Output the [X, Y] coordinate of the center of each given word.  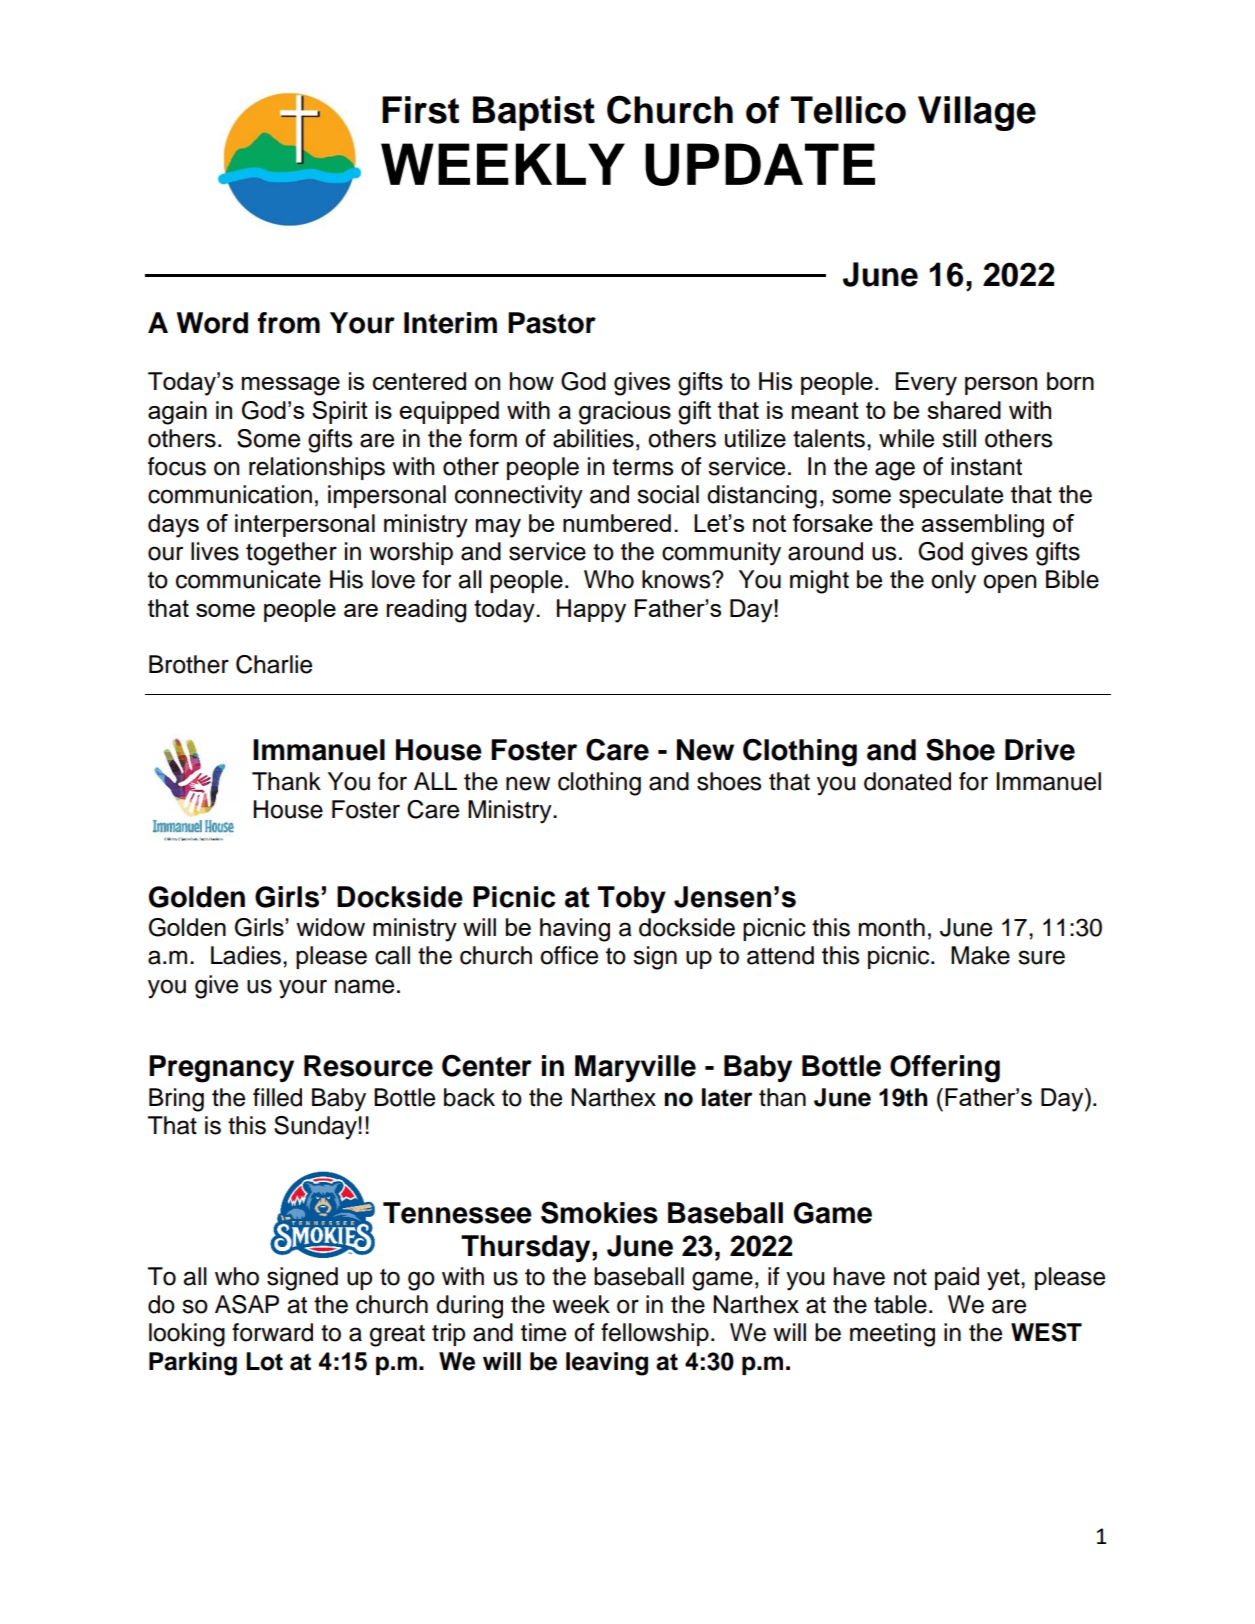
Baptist [534, 113]
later [727, 1097]
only [953, 582]
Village [977, 113]
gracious [625, 413]
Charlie [274, 664]
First [420, 110]
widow [330, 927]
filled [277, 1097]
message [291, 386]
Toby [632, 900]
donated [907, 781]
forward [272, 1332]
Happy [591, 611]
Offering [945, 1069]
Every [926, 384]
